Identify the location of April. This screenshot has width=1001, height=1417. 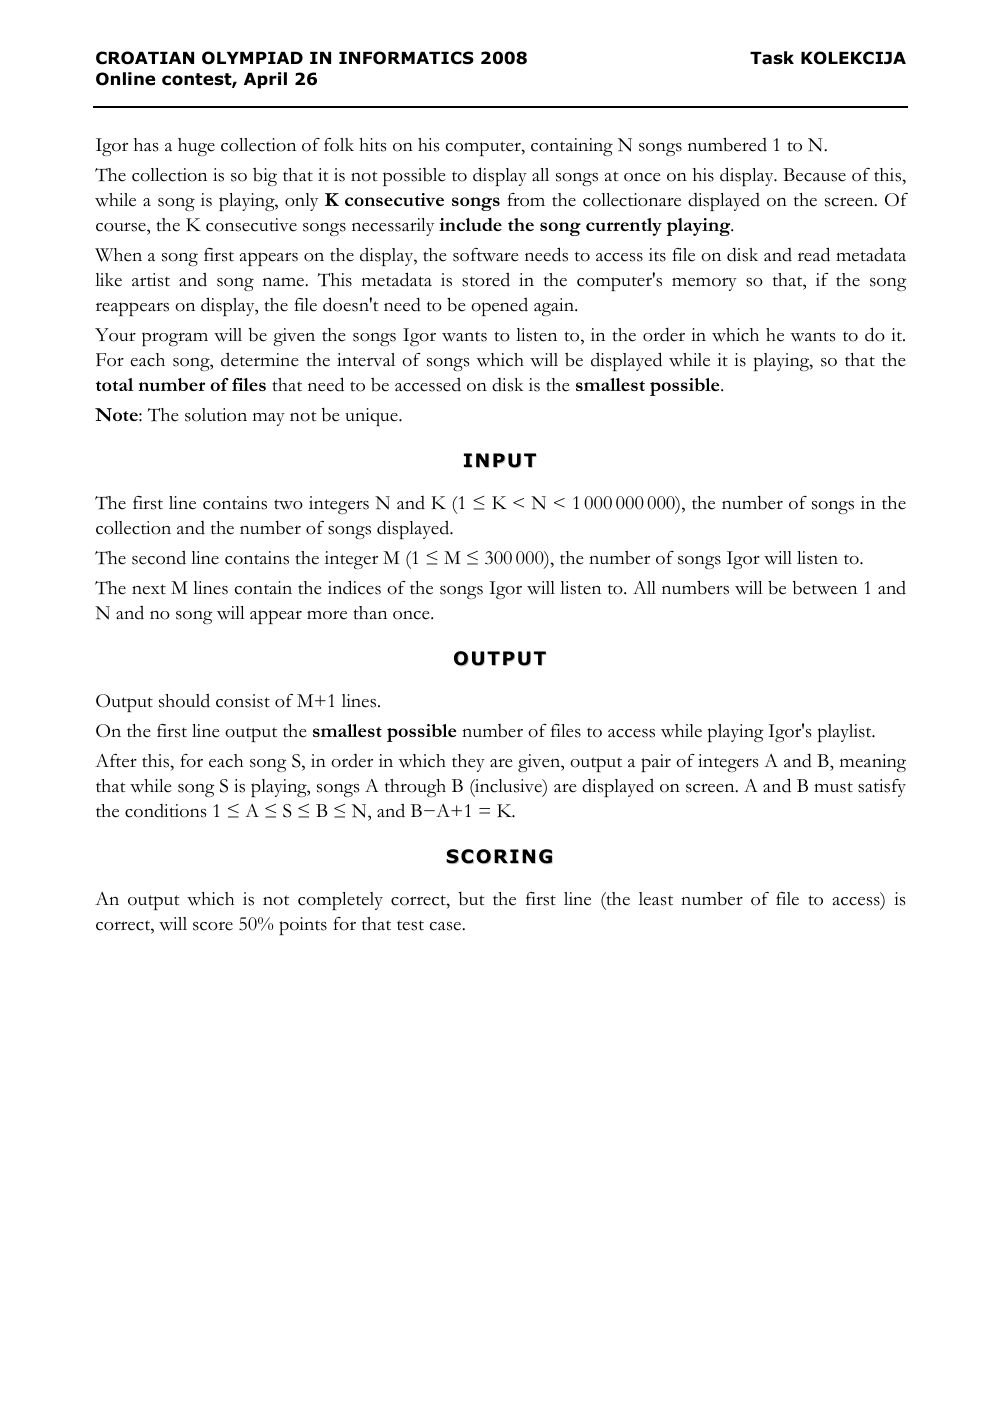
(265, 80).
